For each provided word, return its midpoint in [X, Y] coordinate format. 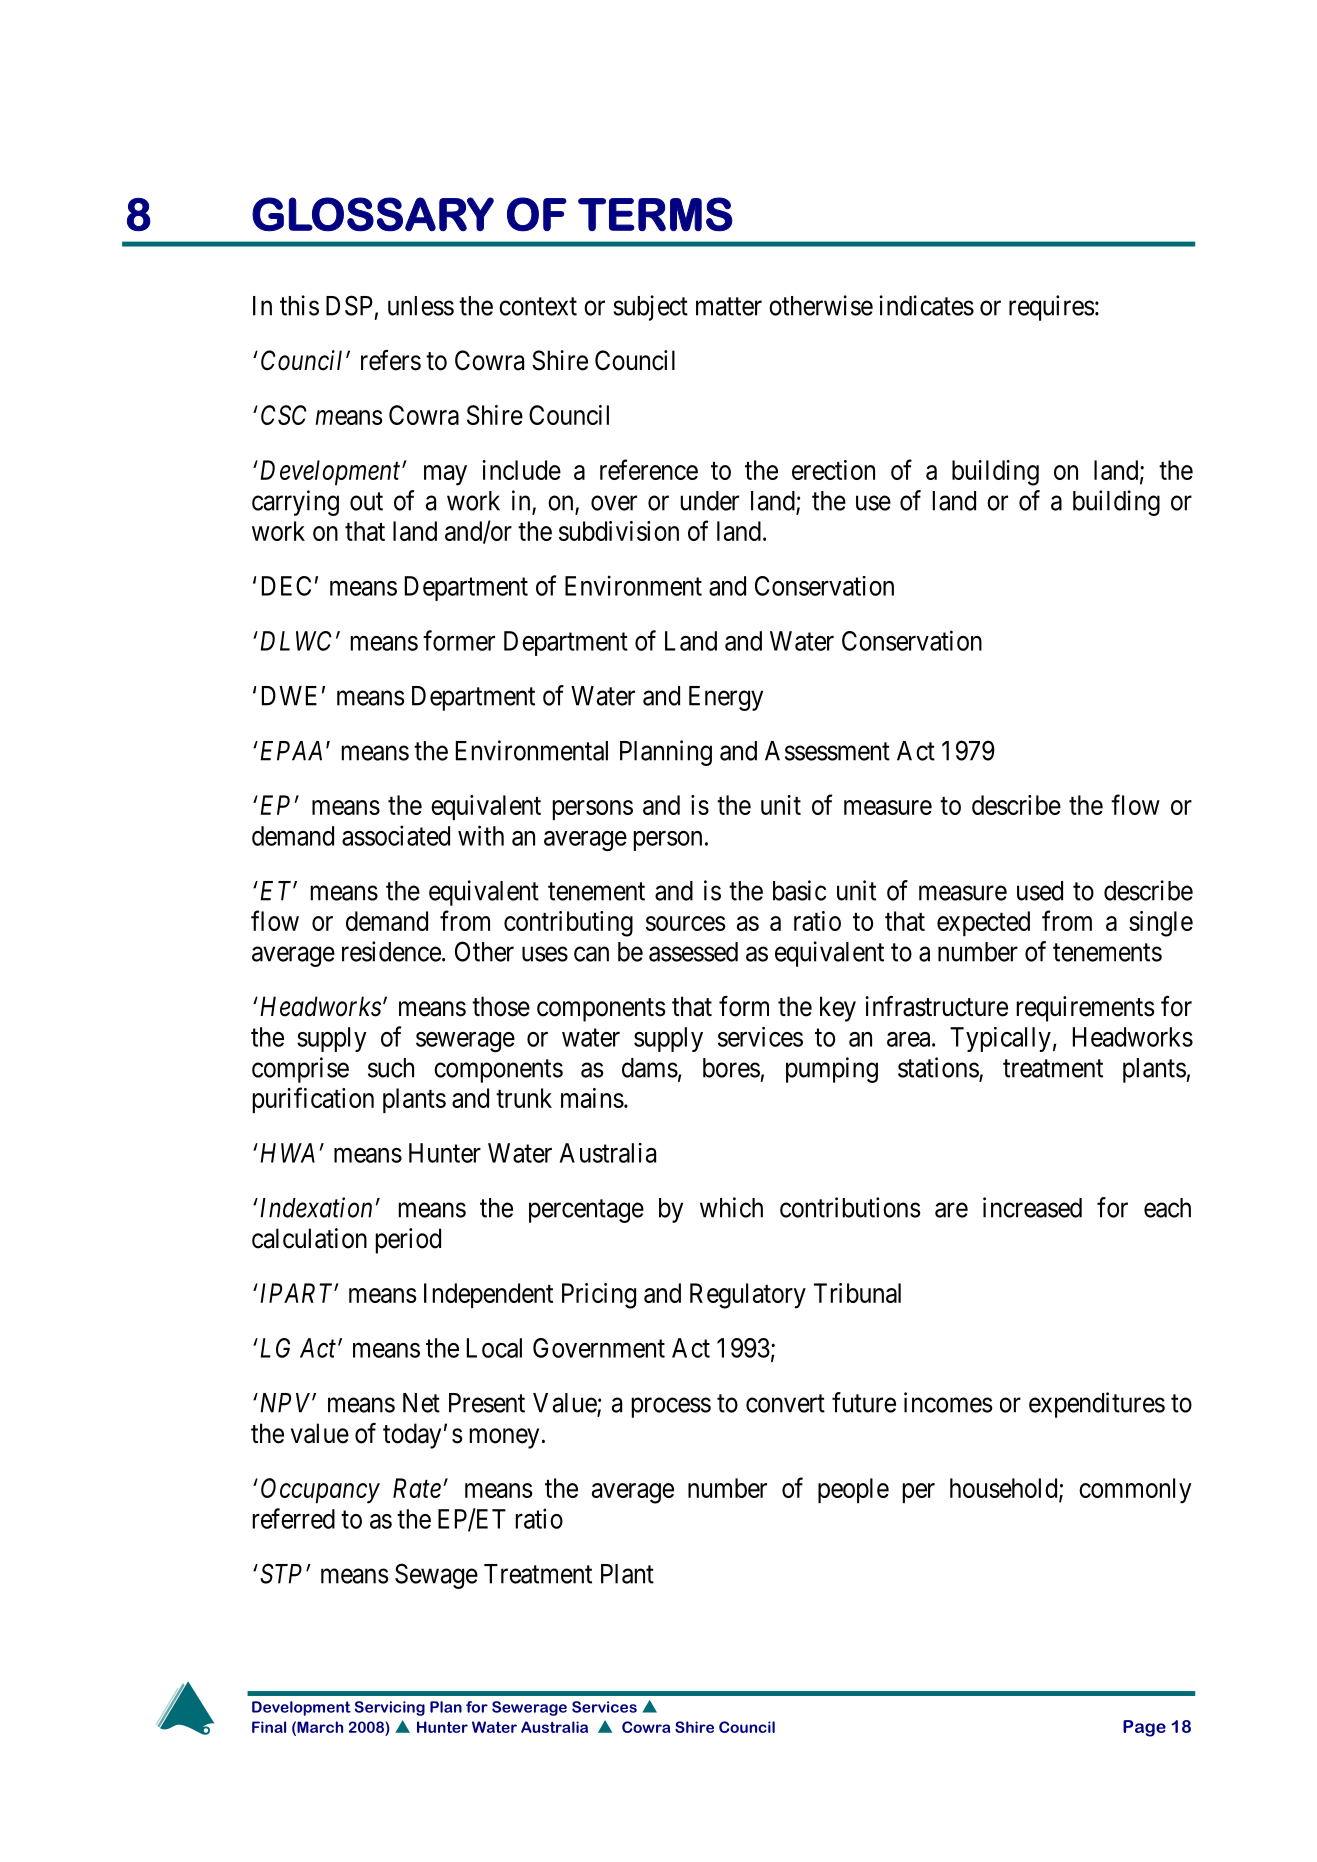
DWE [289, 696]
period [408, 1241]
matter [729, 306]
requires [1051, 308]
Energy [726, 698]
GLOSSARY [373, 214]
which [731, 1207]
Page [1144, 1728]
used [1040, 891]
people [853, 1490]
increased [1032, 1207]
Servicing [390, 1708]
